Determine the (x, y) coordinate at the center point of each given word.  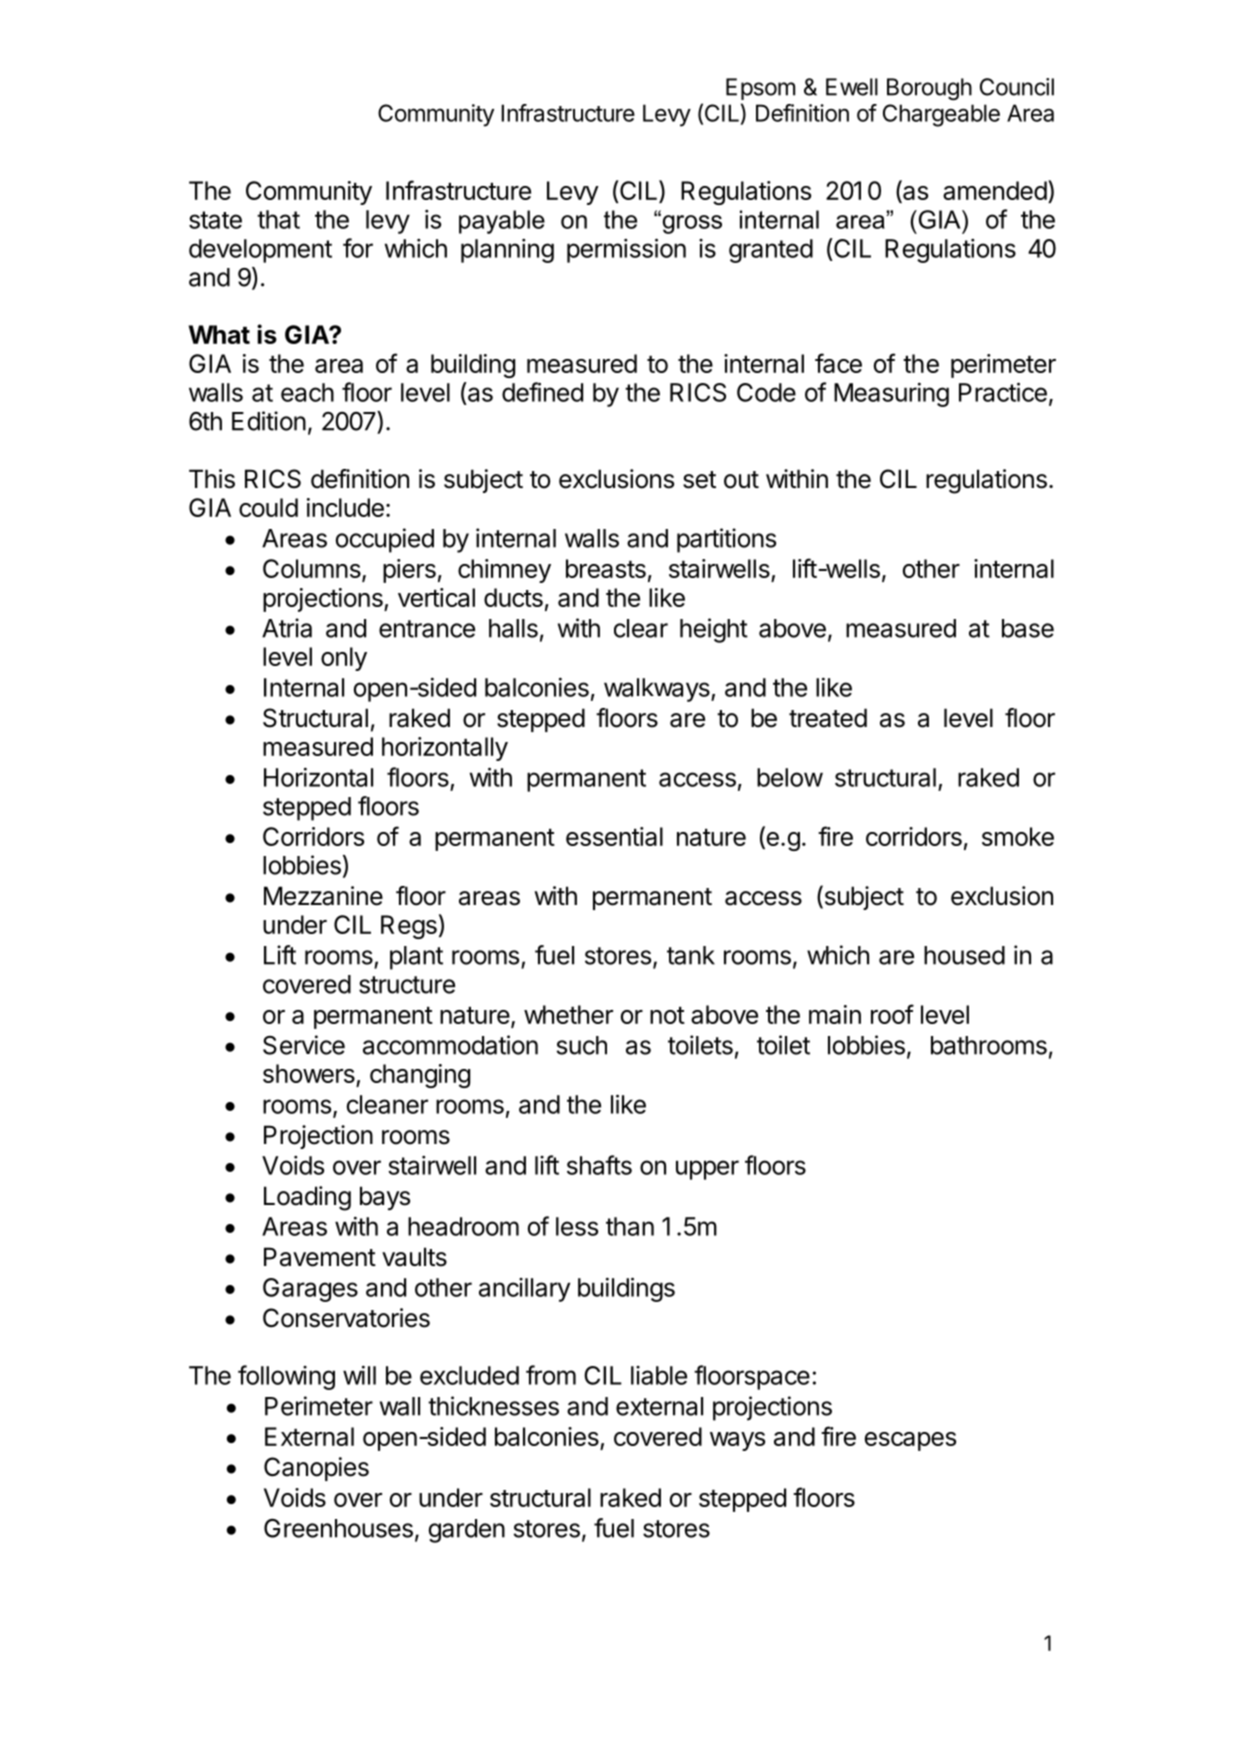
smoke (1018, 836)
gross (691, 223)
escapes (910, 1441)
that (278, 219)
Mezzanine (323, 896)
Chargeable (941, 115)
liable (659, 1375)
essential (614, 836)
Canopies (316, 1469)
